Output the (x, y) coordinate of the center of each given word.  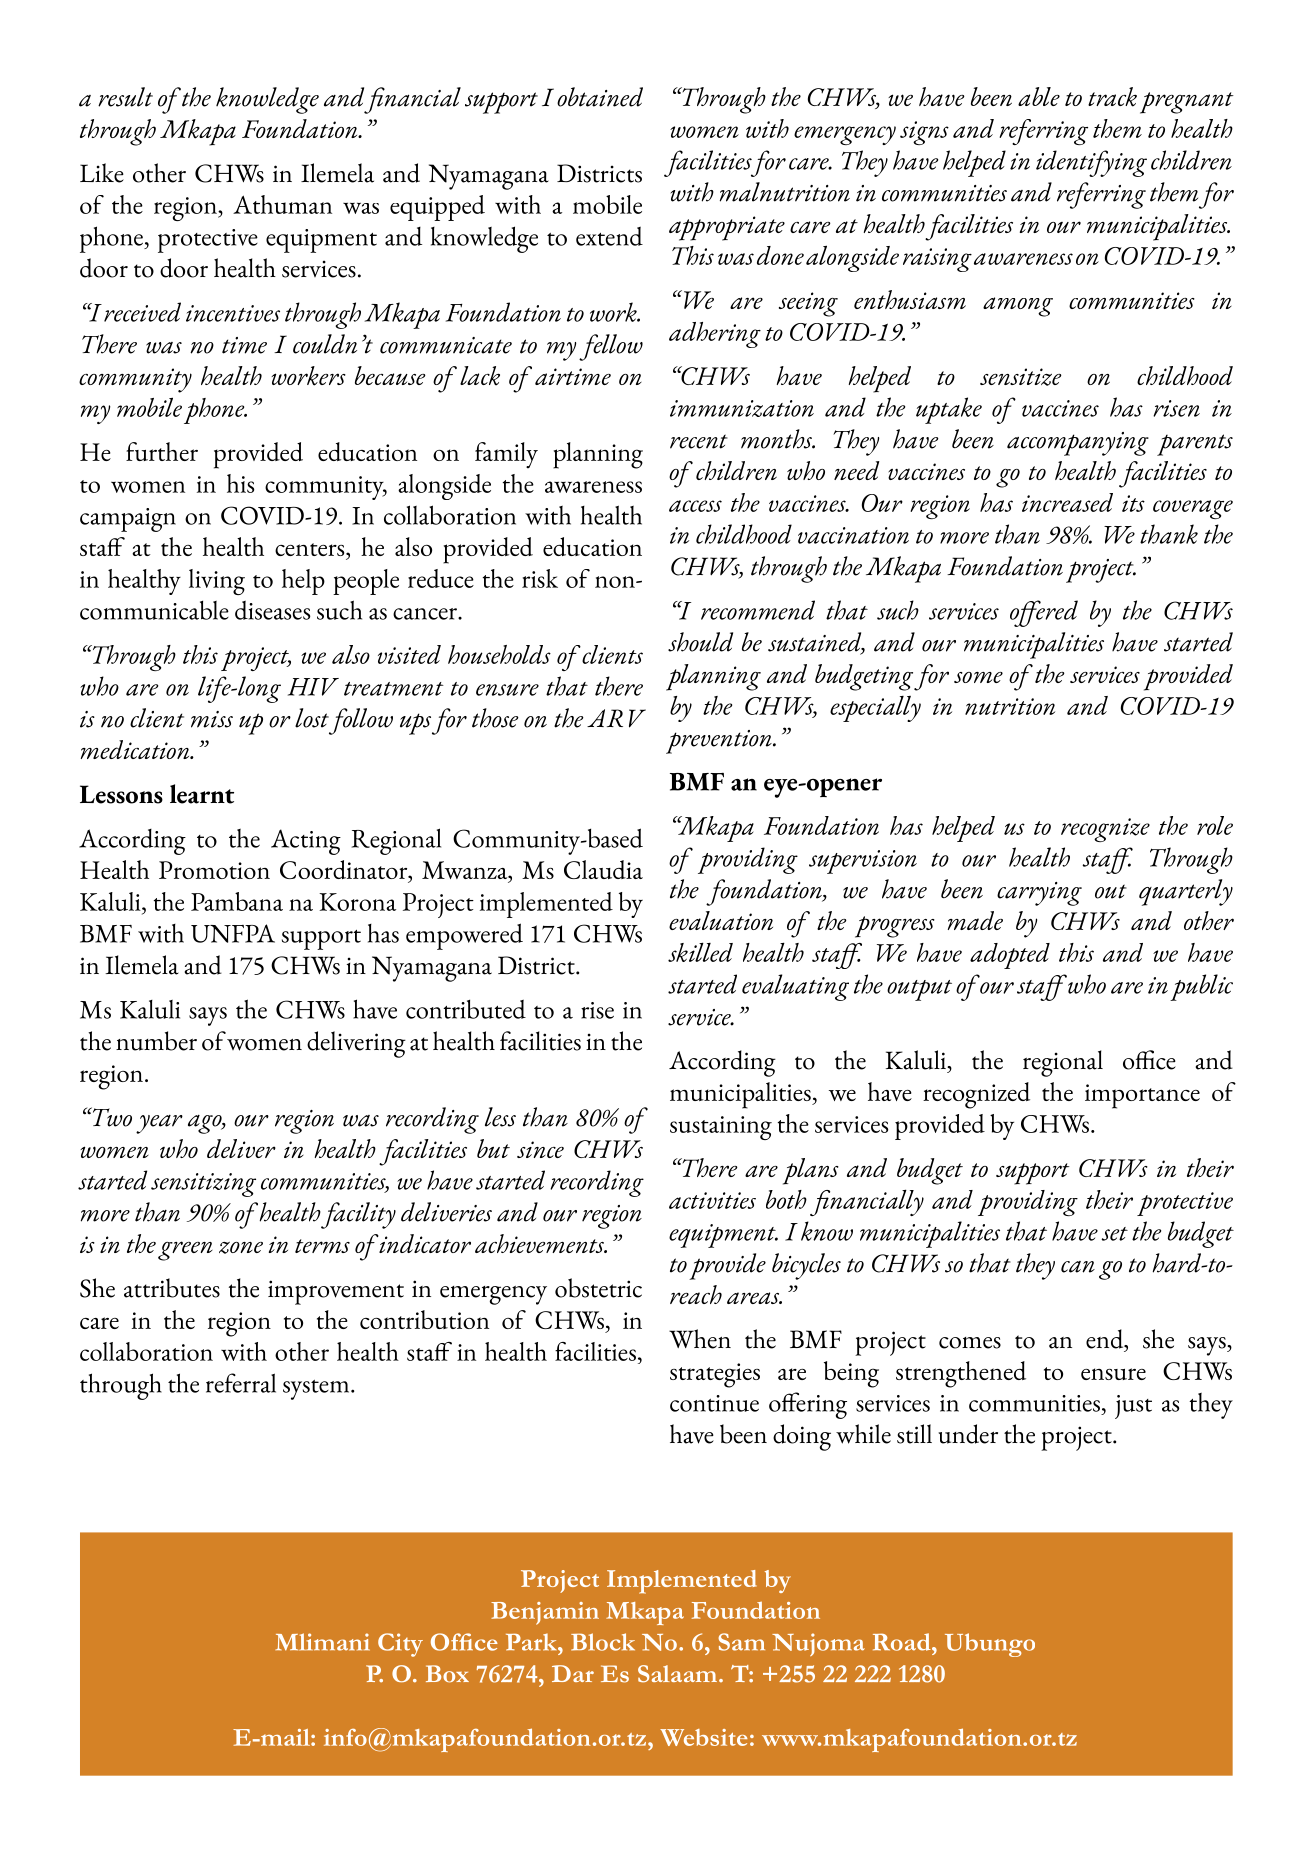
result (125, 97)
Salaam (679, 1674)
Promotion (214, 870)
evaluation (721, 920)
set (1114, 1234)
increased (1067, 502)
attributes (172, 1288)
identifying (1091, 163)
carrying (1039, 894)
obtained (600, 97)
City (400, 1645)
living (217, 582)
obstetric (598, 1288)
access (695, 506)
